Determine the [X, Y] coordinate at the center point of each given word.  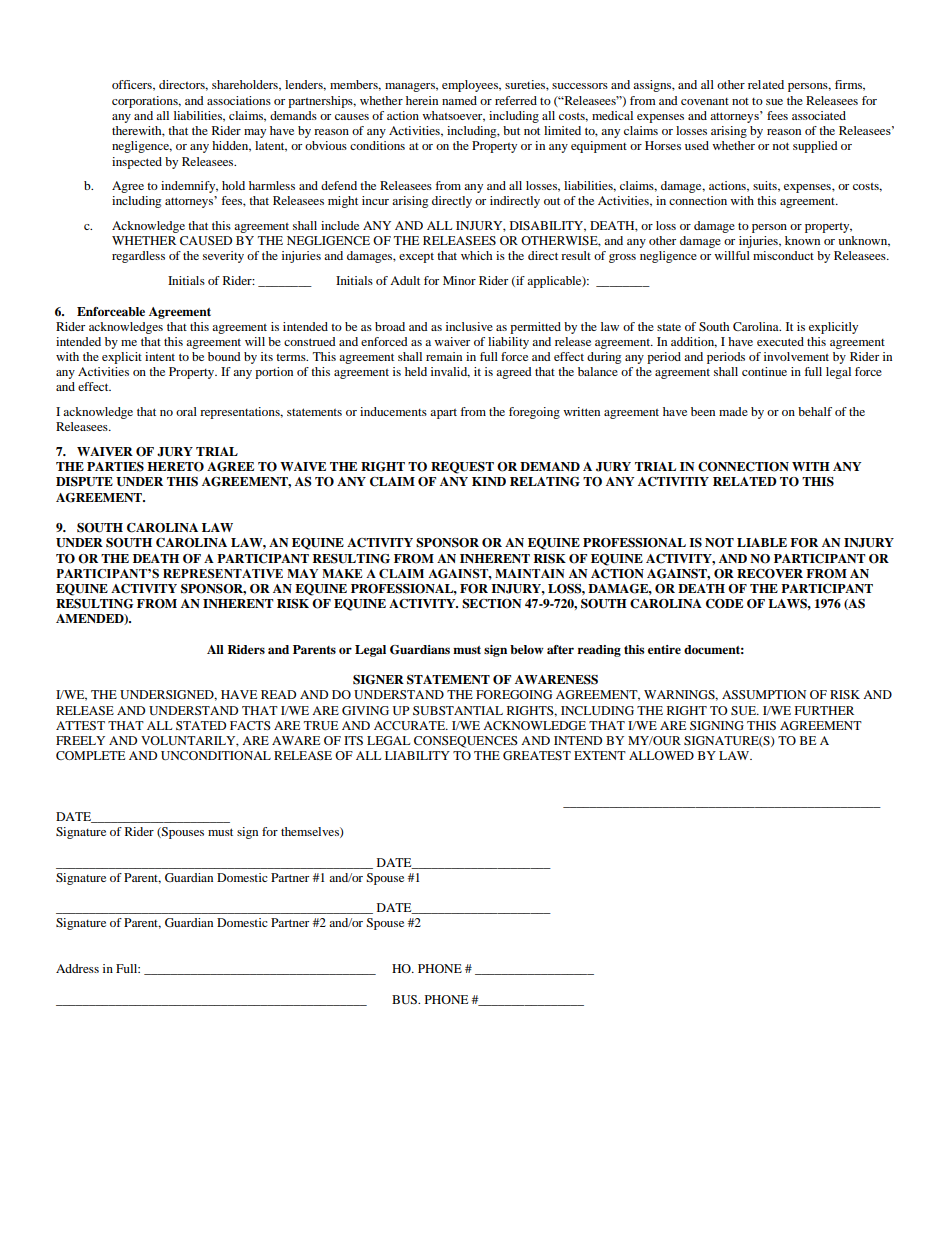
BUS [406, 999]
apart [443, 414]
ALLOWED [661, 755]
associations [239, 100]
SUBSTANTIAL [458, 710]
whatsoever [453, 116]
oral [186, 411]
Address [77, 968]
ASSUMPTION [764, 694]
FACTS [250, 725]
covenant [705, 101]
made [733, 411]
